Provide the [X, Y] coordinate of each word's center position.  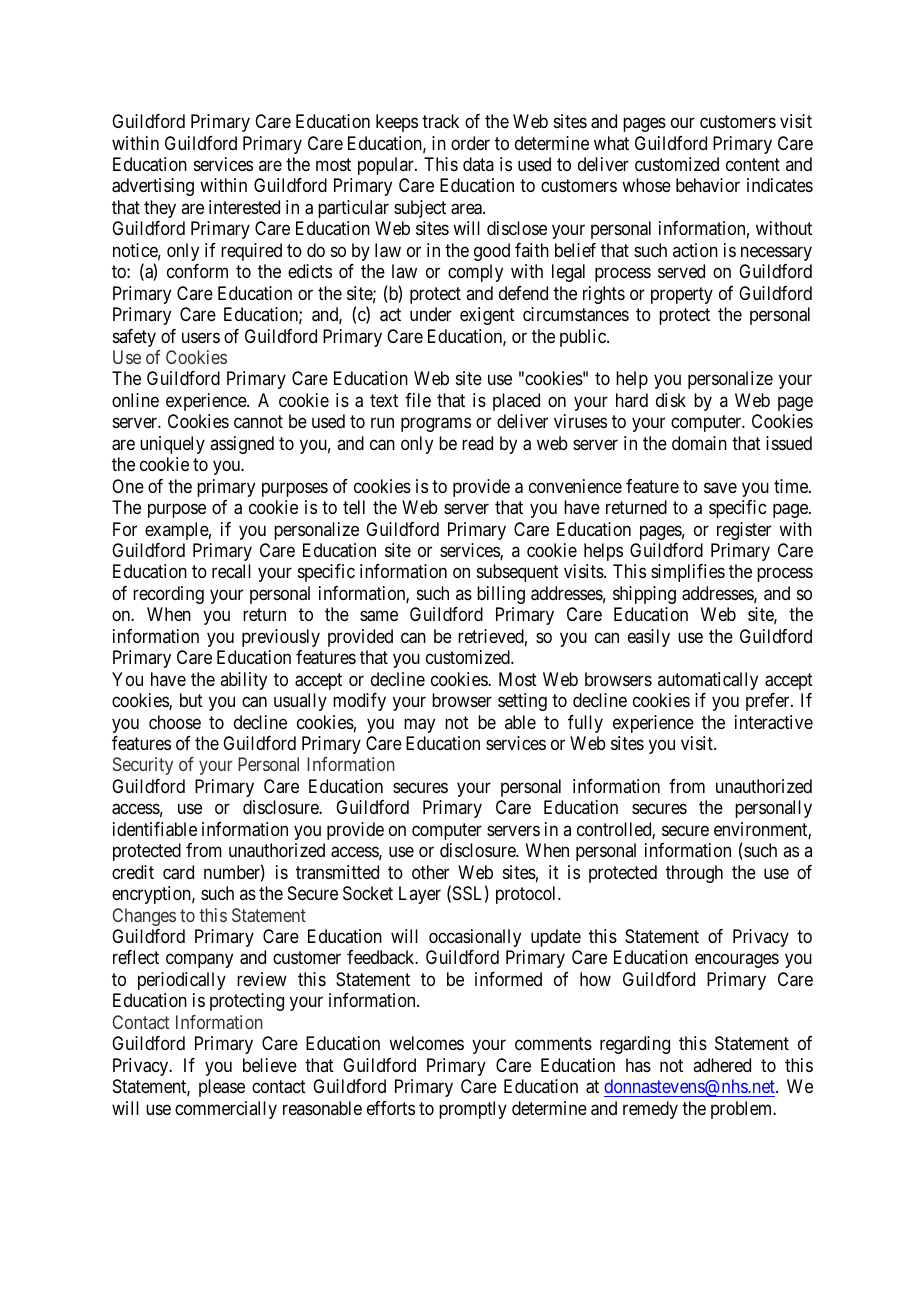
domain [699, 443]
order [470, 143]
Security [143, 766]
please [222, 1088]
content [753, 164]
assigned [242, 445]
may [419, 725]
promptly [473, 1110]
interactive [774, 722]
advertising [153, 187]
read [477, 443]
